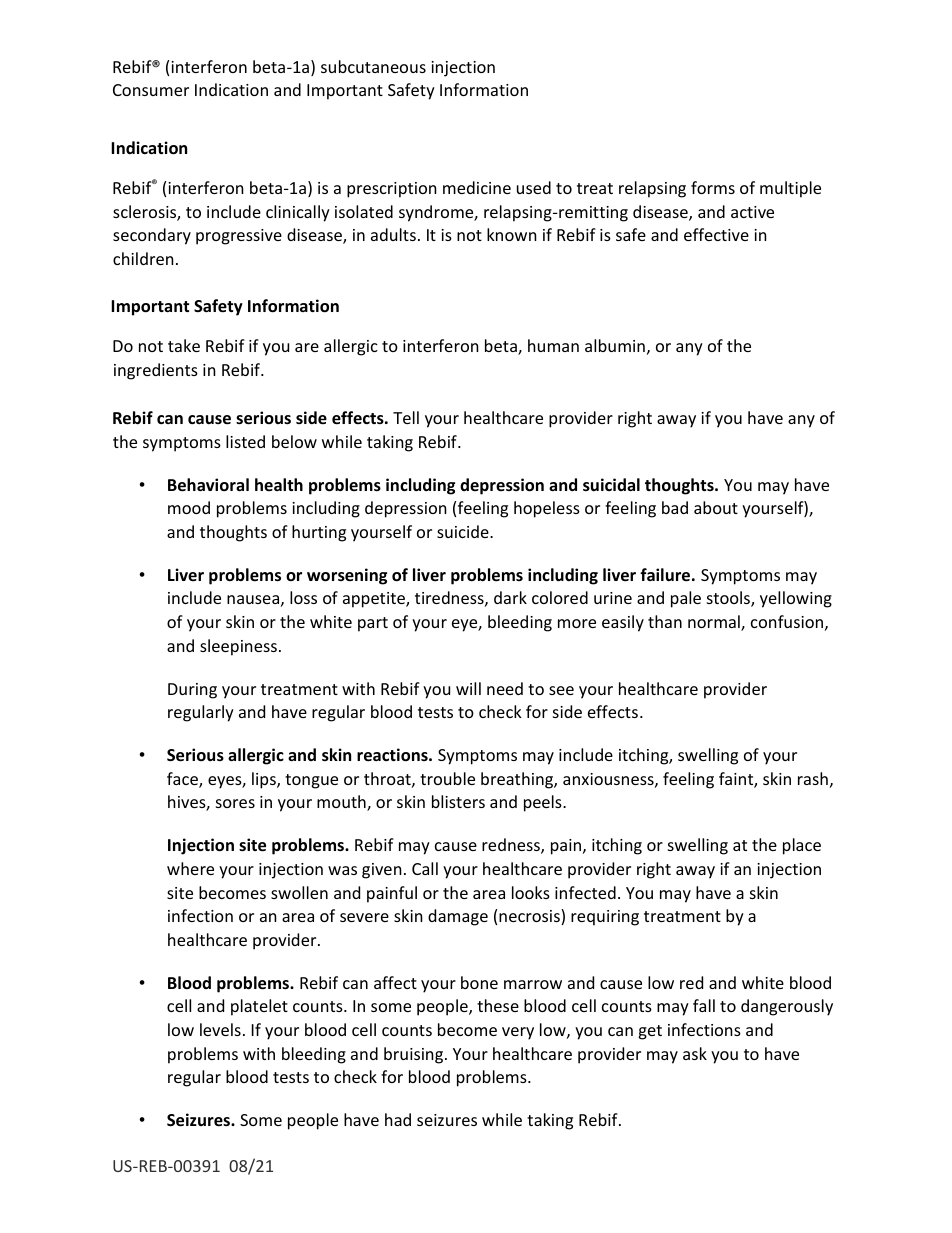 The height and width of the screenshot is (1233, 952). Describe the element at coordinates (415, 1055) in the screenshot. I see `bruising` at that location.
